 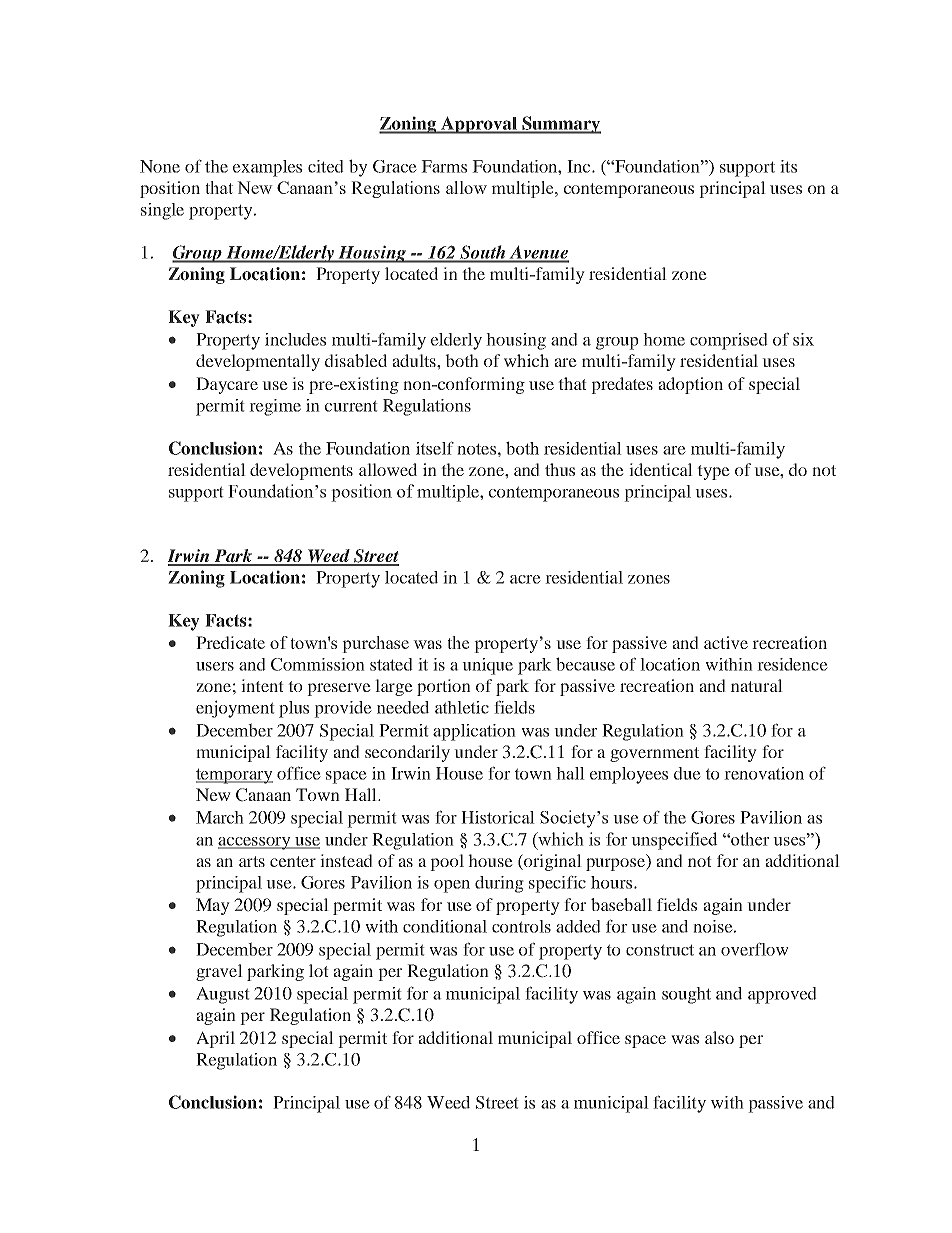 I want to click on Approval, so click(x=479, y=125).
